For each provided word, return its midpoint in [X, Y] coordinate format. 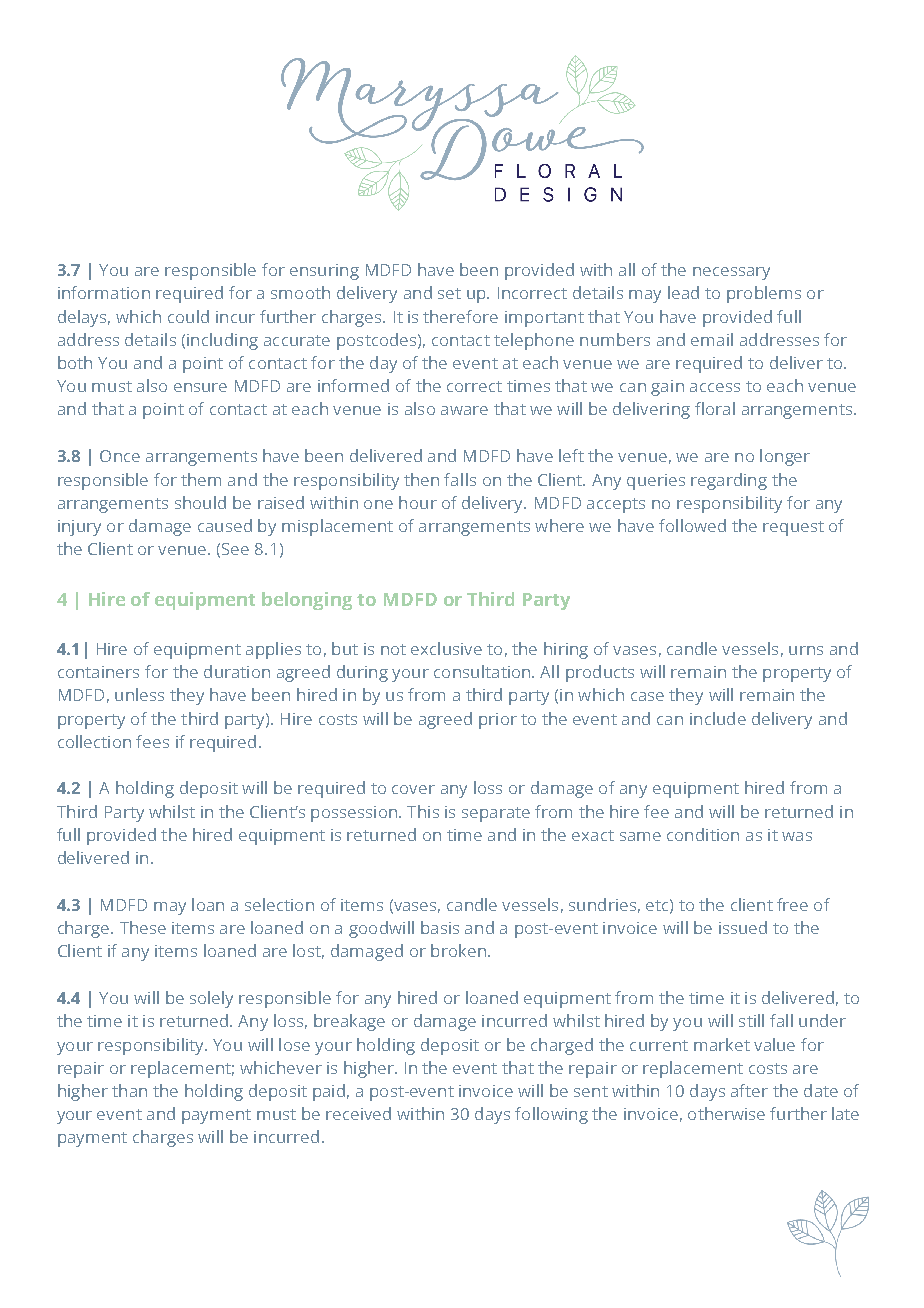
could [188, 316]
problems [764, 294]
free [792, 904]
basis [440, 927]
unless [139, 694]
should [200, 502]
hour [418, 502]
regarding [729, 481]
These [143, 927]
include [718, 718]
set [449, 293]
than [129, 1090]
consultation [483, 671]
